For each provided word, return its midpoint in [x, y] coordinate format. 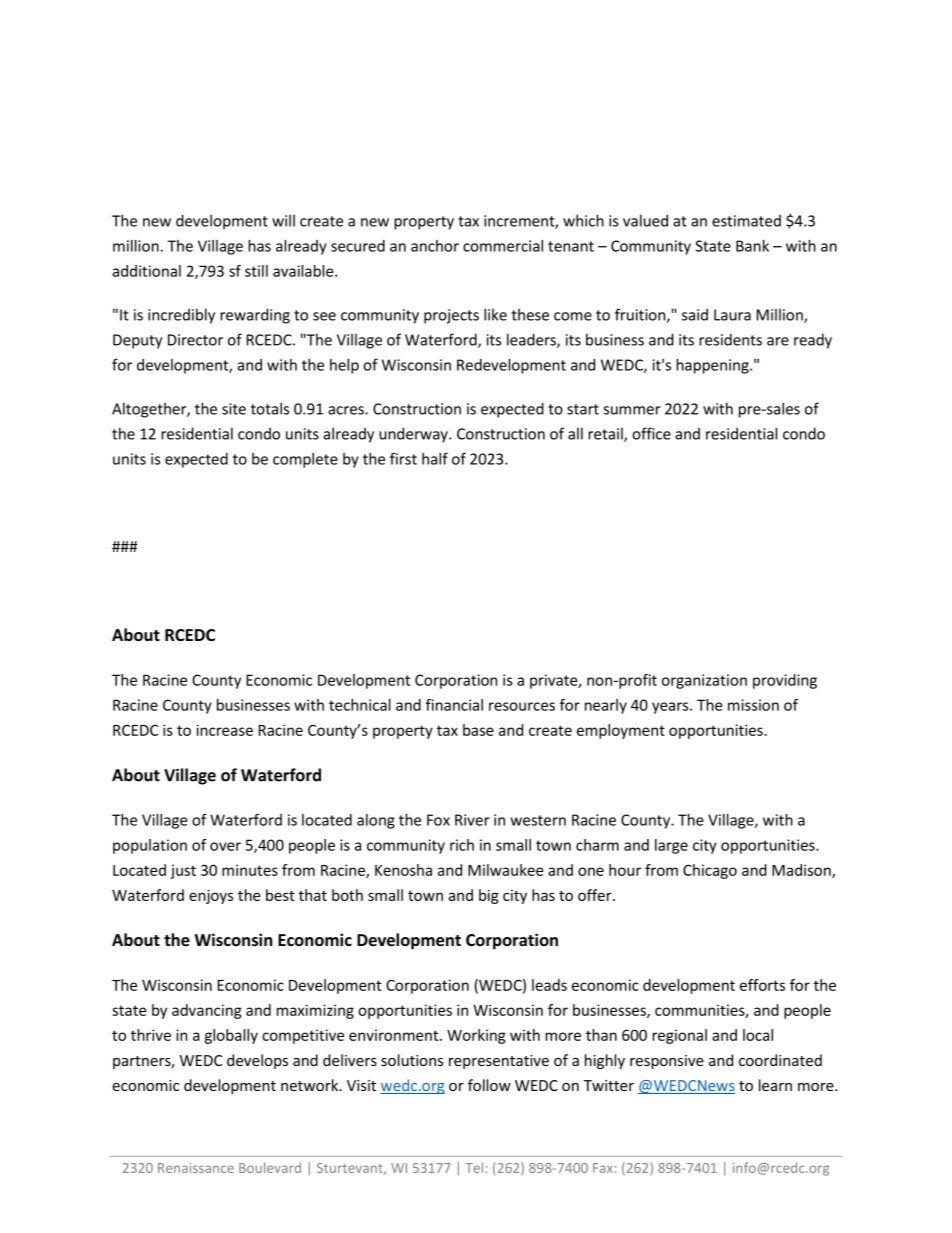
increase [224, 730]
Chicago [710, 871]
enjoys [211, 896]
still [256, 271]
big [489, 896]
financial [454, 705]
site [234, 409]
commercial [503, 246]
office [651, 433]
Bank [752, 246]
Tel [474, 1167]
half [435, 458]
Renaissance [196, 1168]
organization [704, 681]
